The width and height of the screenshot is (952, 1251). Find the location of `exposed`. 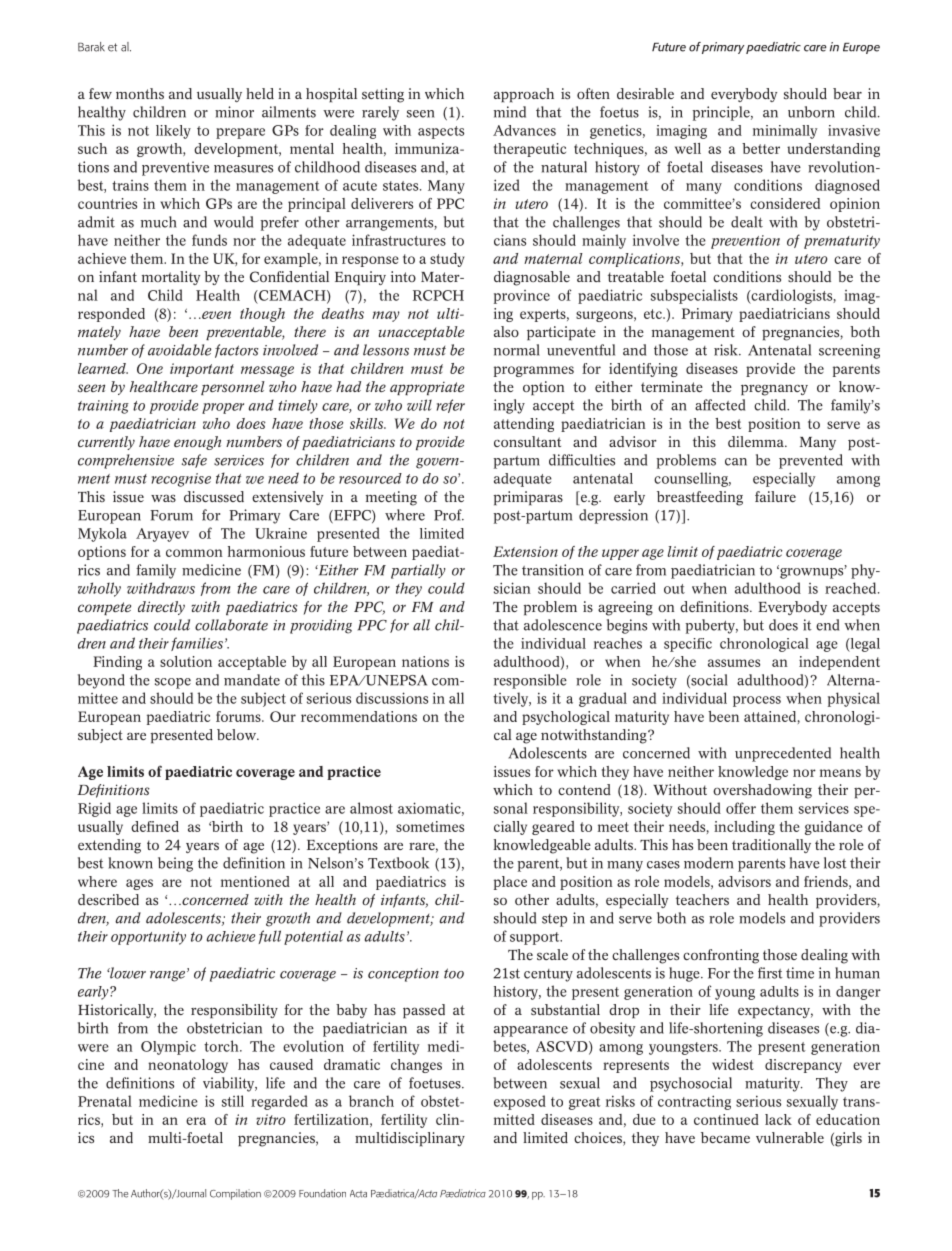

exposed is located at coordinates (520, 1102).
